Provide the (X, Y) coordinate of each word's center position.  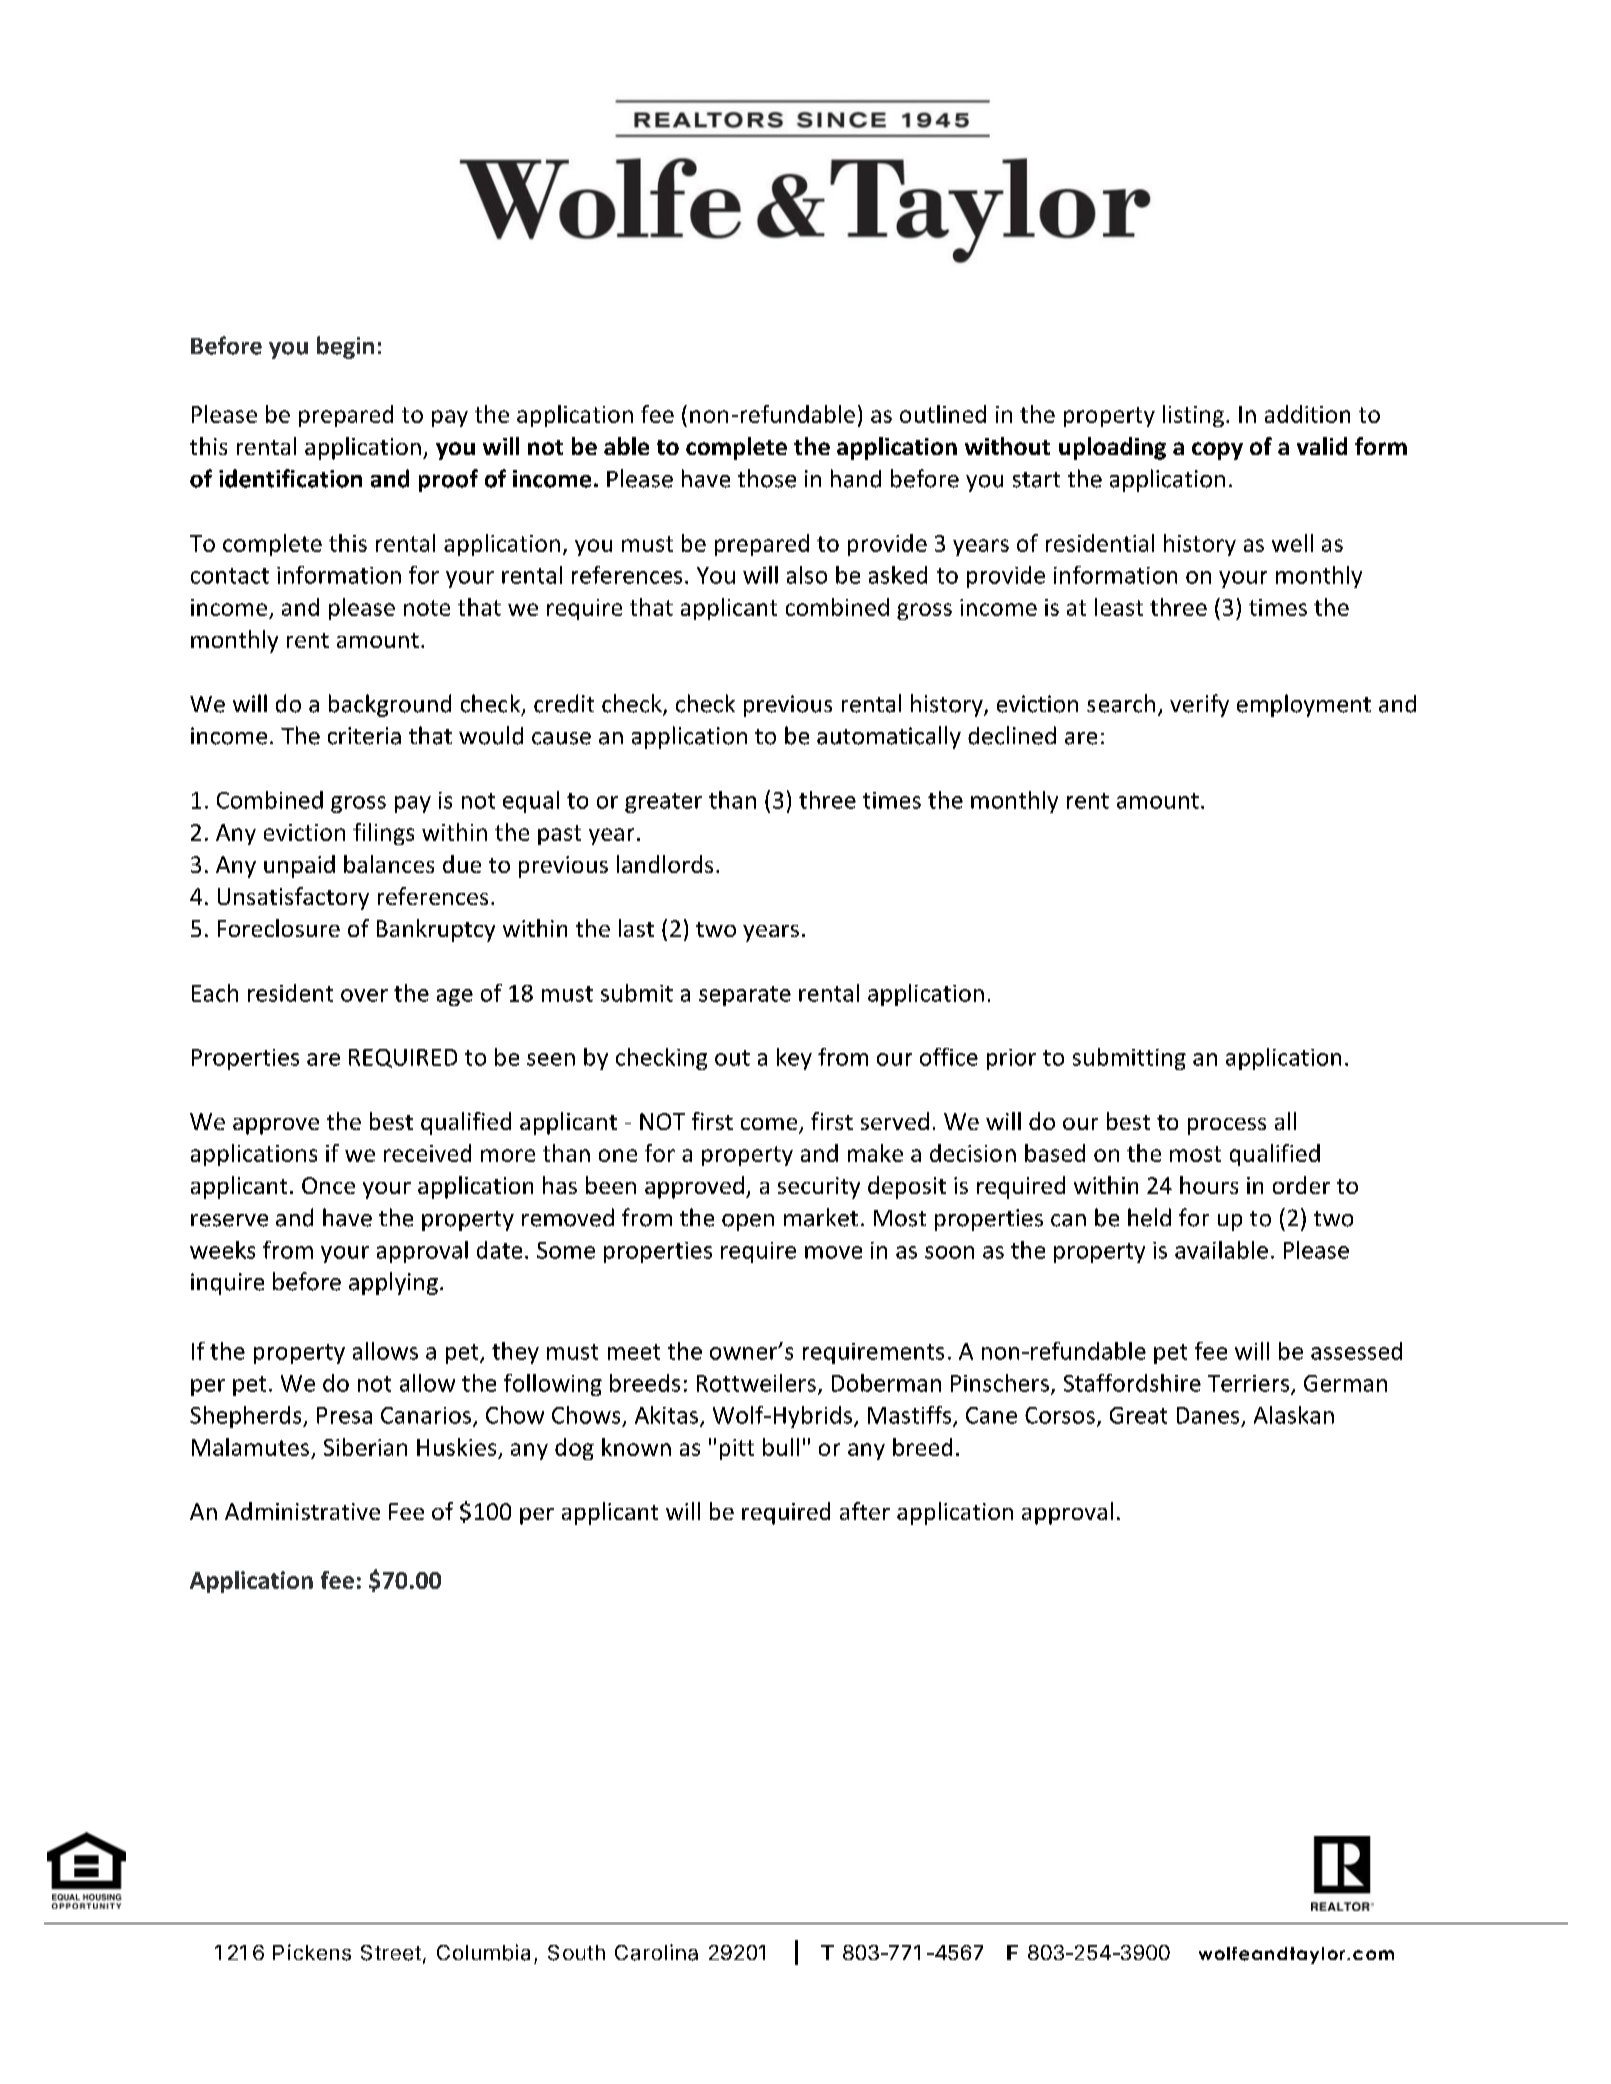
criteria (364, 736)
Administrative (302, 1511)
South (576, 1953)
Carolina (656, 1952)
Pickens (312, 1952)
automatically (889, 737)
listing (1193, 416)
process (1227, 1126)
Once (328, 1185)
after (865, 1511)
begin (345, 347)
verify (1199, 705)
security (819, 1188)
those (767, 478)
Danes (1208, 1415)
